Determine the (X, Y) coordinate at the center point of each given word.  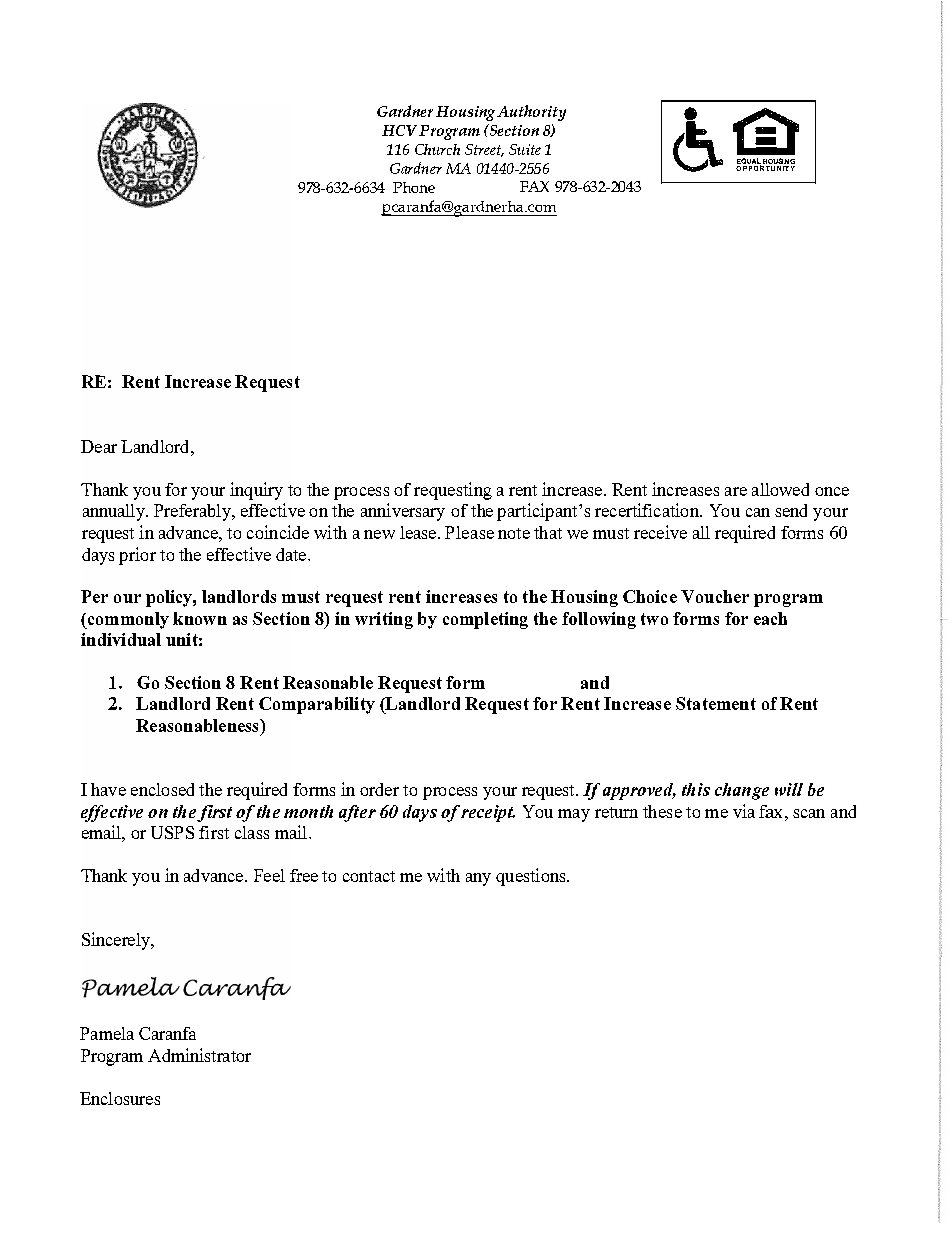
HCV (399, 130)
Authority (531, 113)
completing (485, 620)
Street (484, 150)
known (200, 618)
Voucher (715, 596)
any (478, 879)
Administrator (199, 1055)
